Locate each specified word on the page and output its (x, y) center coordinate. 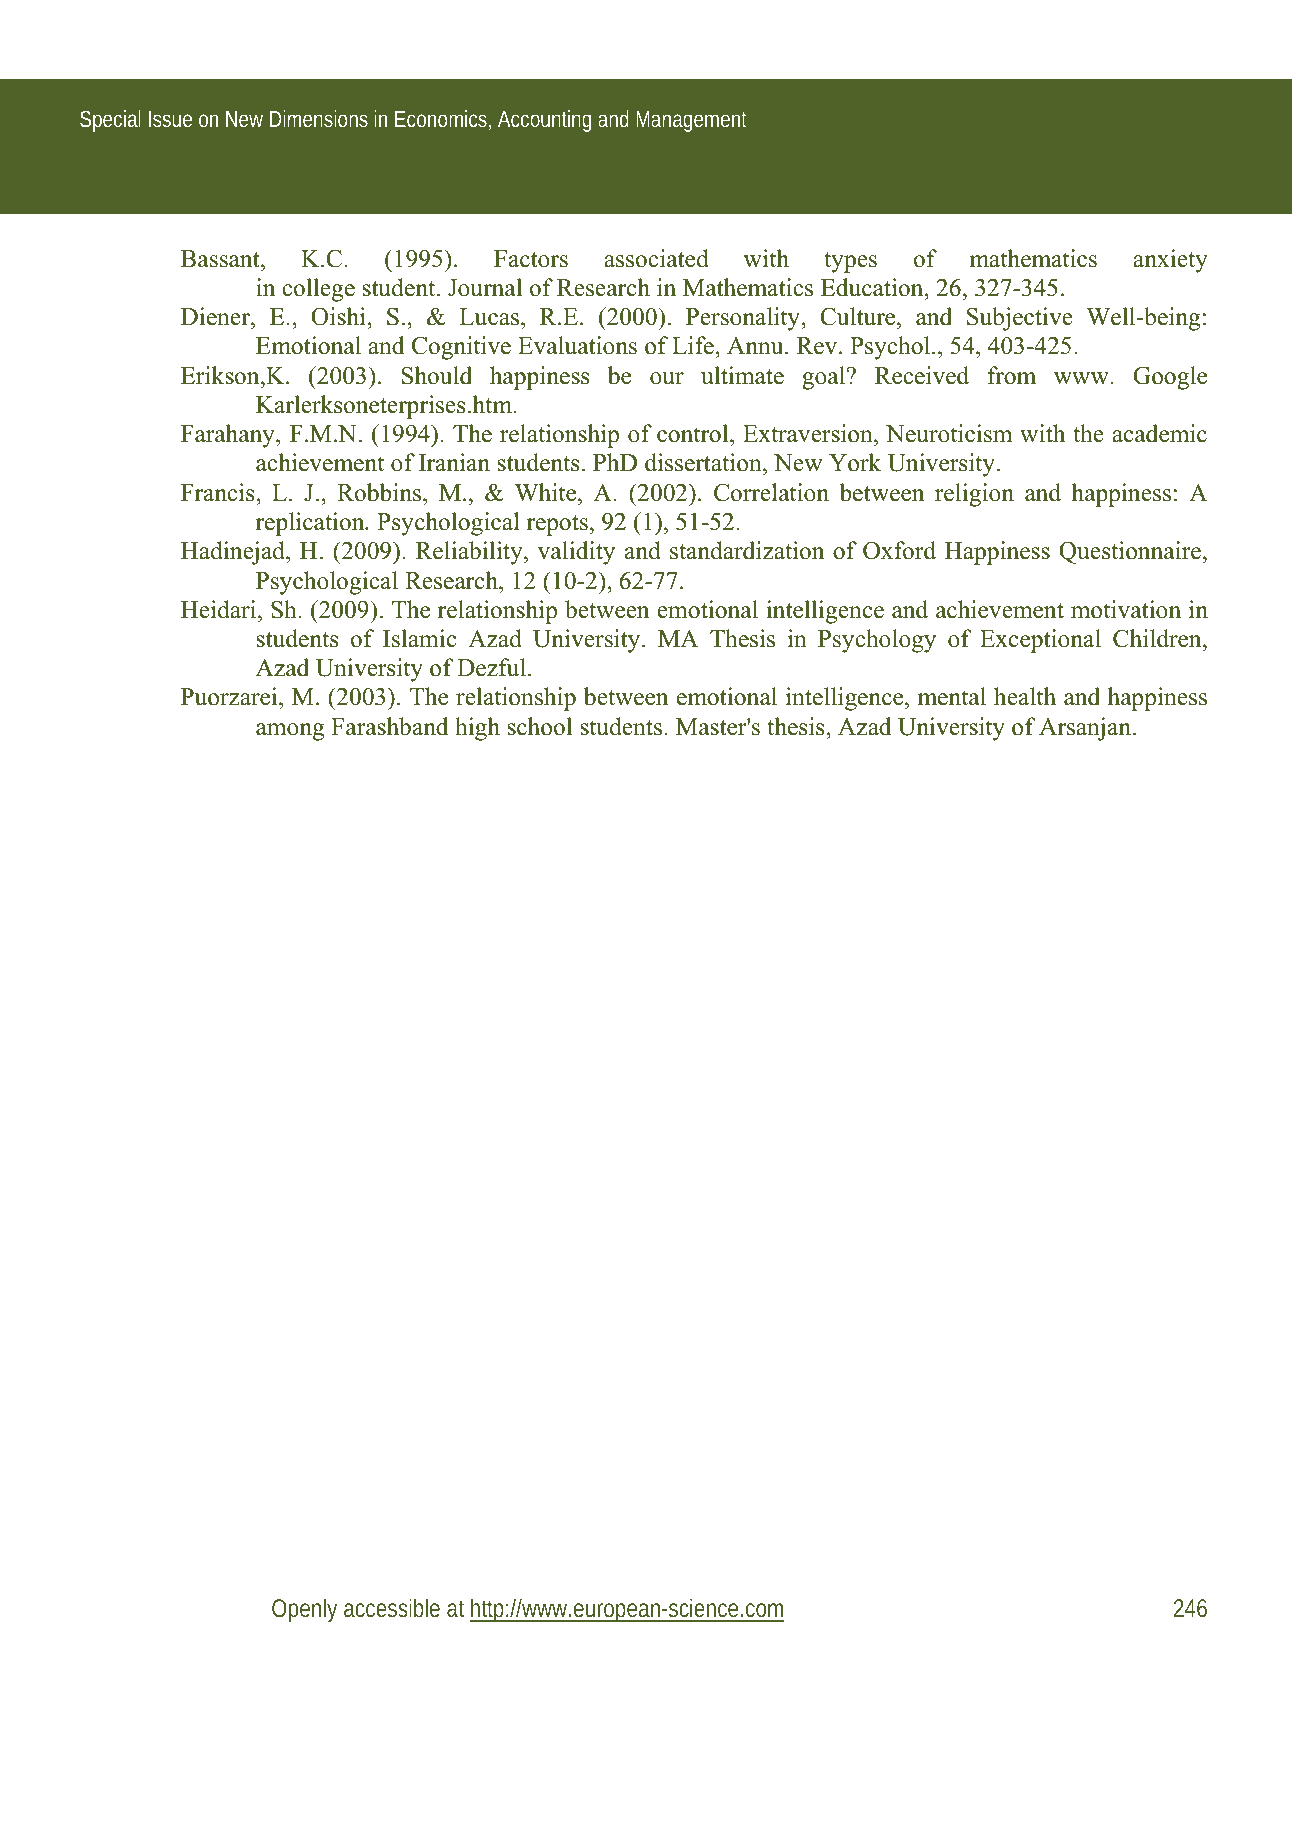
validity (576, 553)
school (539, 726)
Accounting (544, 121)
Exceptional (1040, 641)
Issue (170, 119)
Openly (304, 1610)
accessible (392, 1607)
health (1025, 696)
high (477, 729)
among (290, 732)
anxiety (1170, 261)
